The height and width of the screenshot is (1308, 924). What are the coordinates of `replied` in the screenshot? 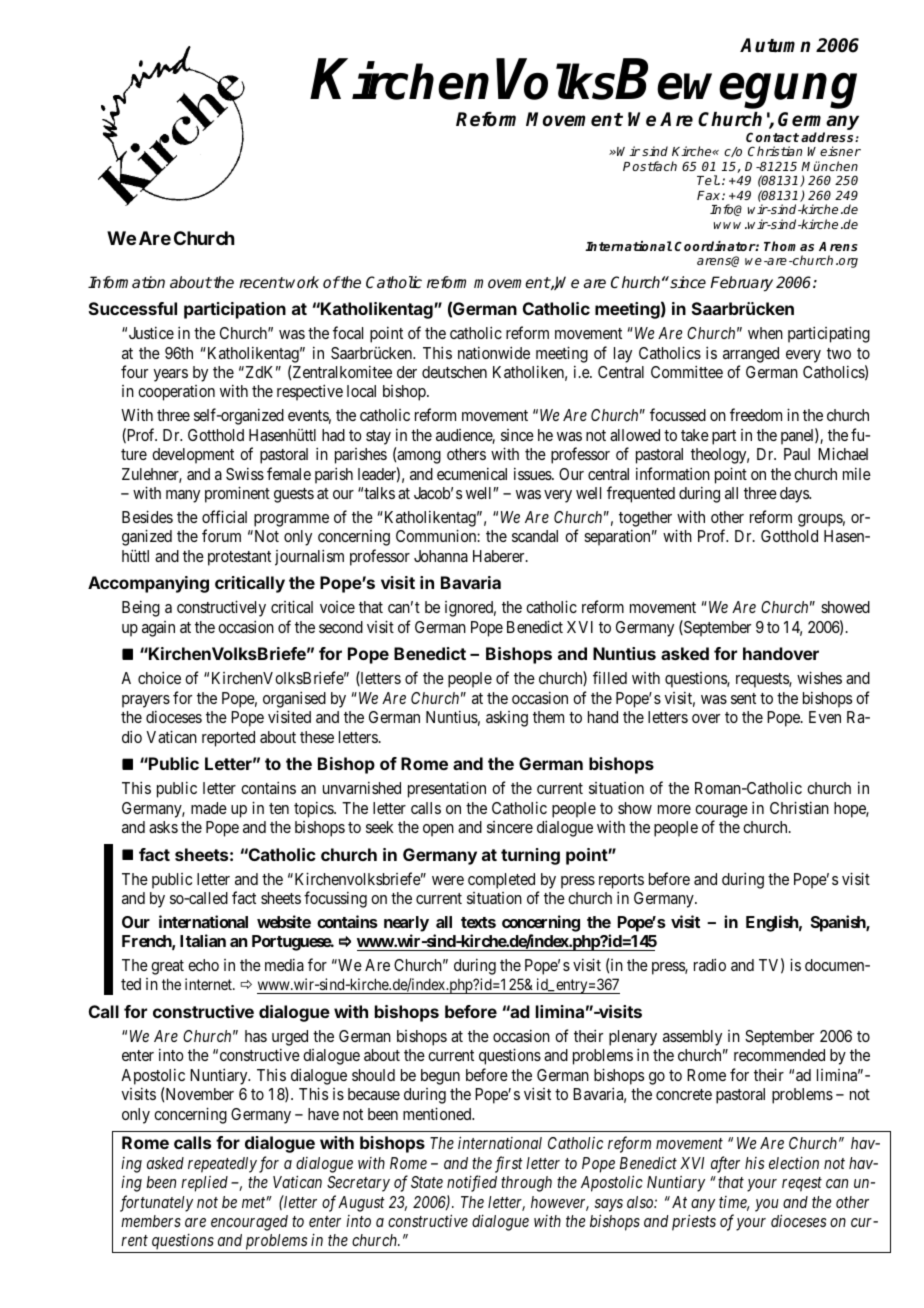 It's located at (204, 1184).
